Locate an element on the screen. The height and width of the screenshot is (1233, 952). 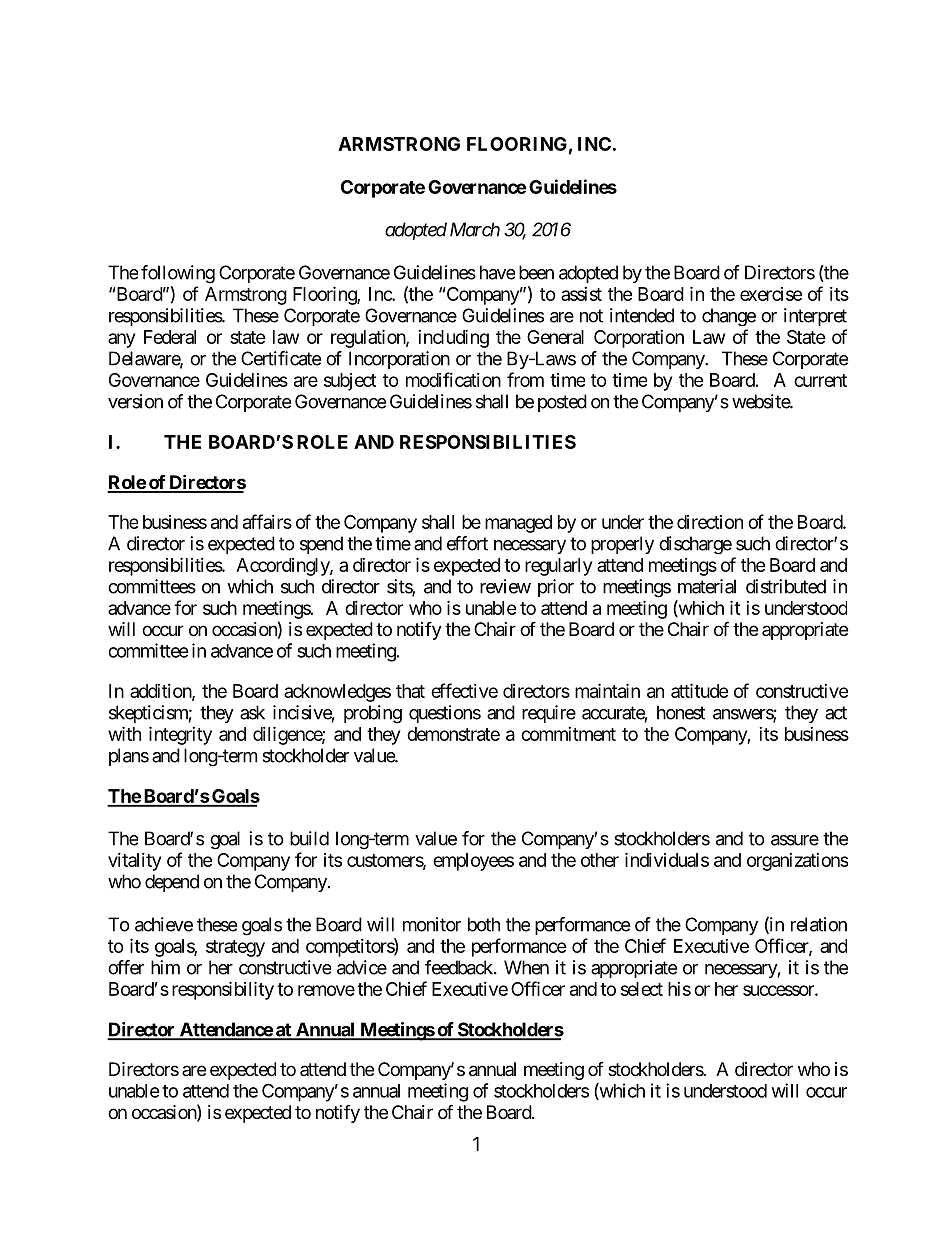
relation is located at coordinates (819, 924).
